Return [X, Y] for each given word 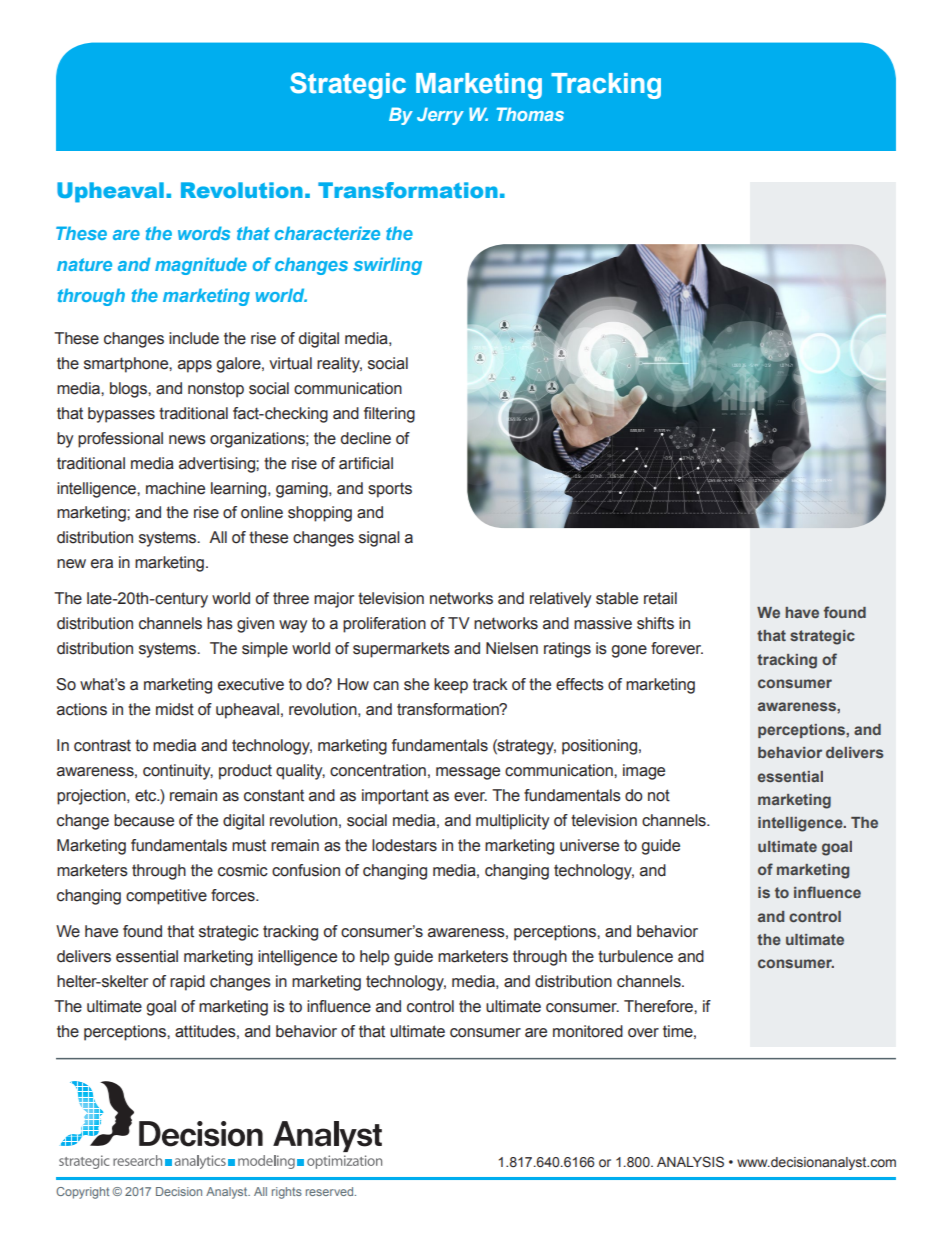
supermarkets [401, 650]
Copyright [82, 1193]
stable [617, 598]
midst [175, 709]
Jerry [440, 116]
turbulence [635, 956]
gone [629, 651]
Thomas [530, 114]
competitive [166, 897]
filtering [389, 415]
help [374, 958]
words [204, 233]
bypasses [121, 415]
